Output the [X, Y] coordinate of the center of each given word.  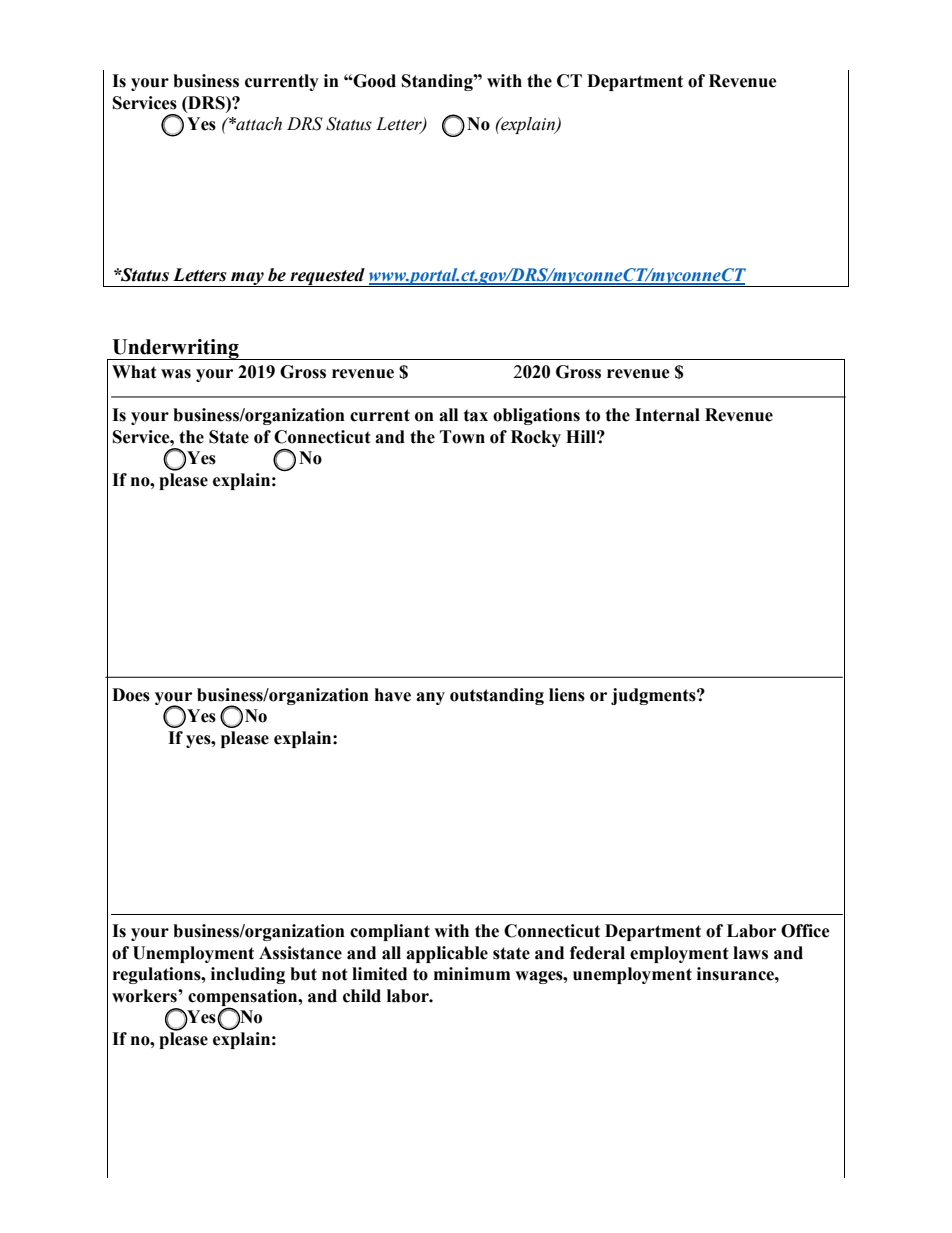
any [430, 698]
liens [567, 695]
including [248, 975]
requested [327, 277]
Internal [667, 415]
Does [131, 695]
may [247, 279]
